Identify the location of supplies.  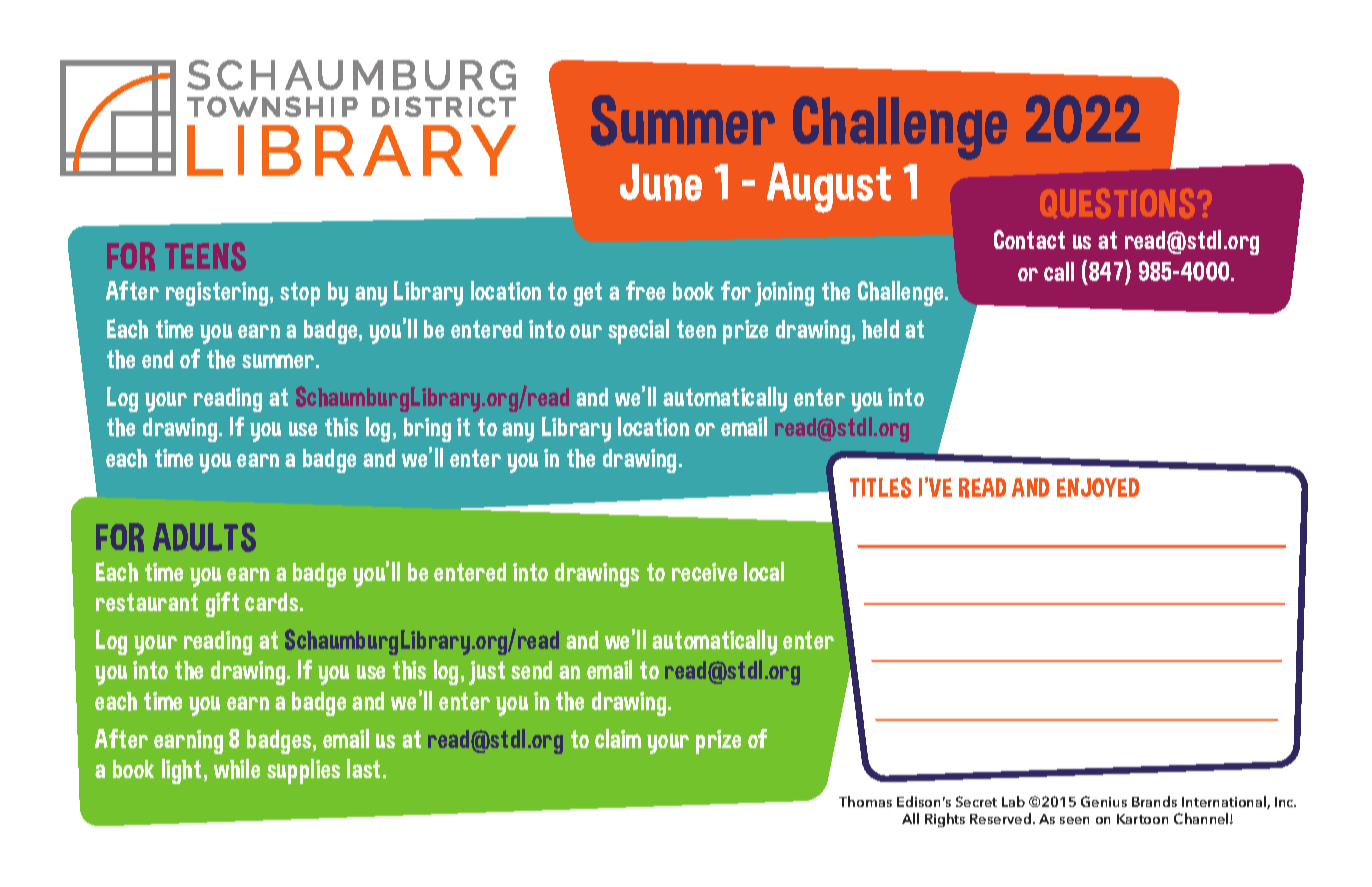
(303, 771).
